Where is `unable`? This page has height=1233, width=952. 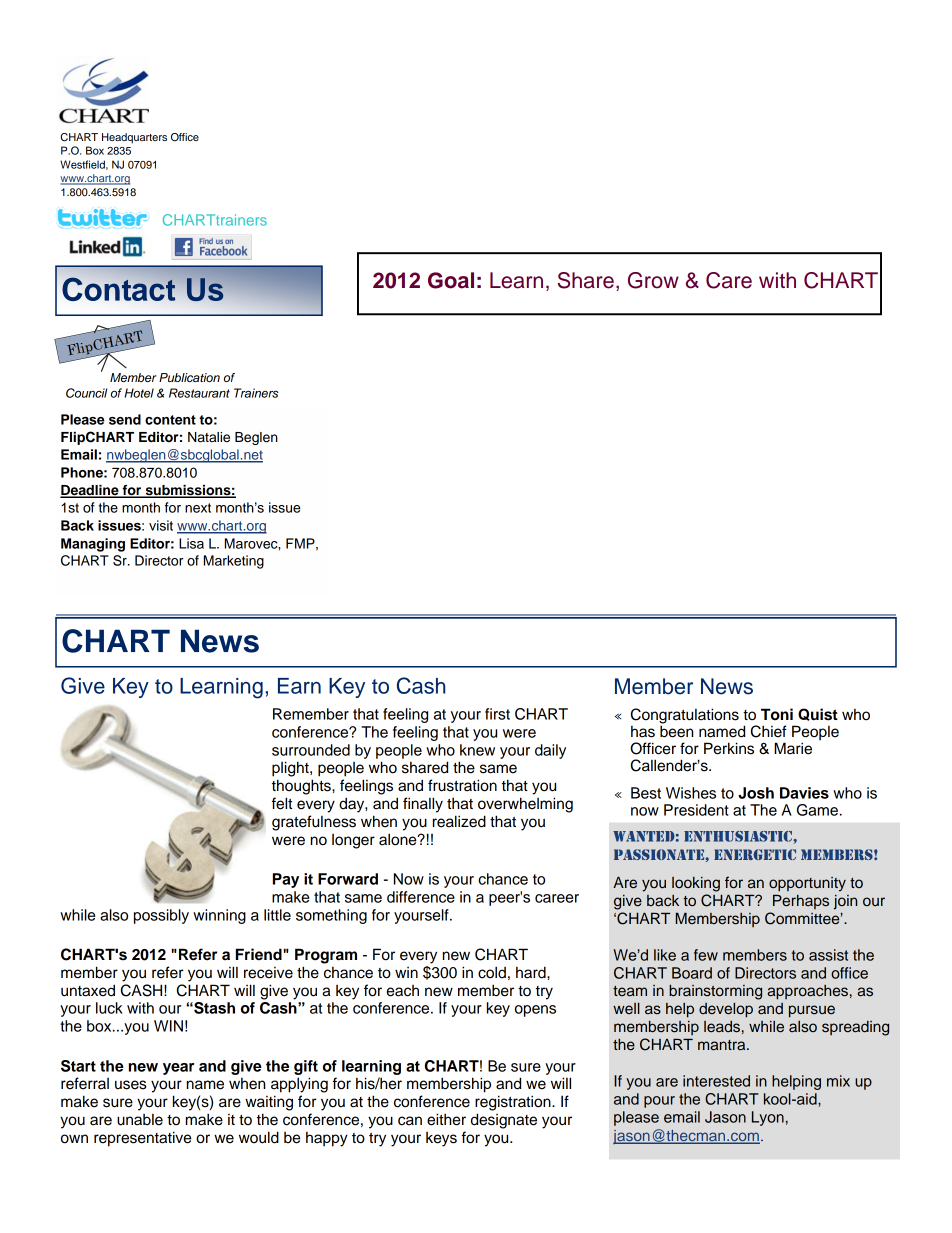 unable is located at coordinates (140, 1120).
